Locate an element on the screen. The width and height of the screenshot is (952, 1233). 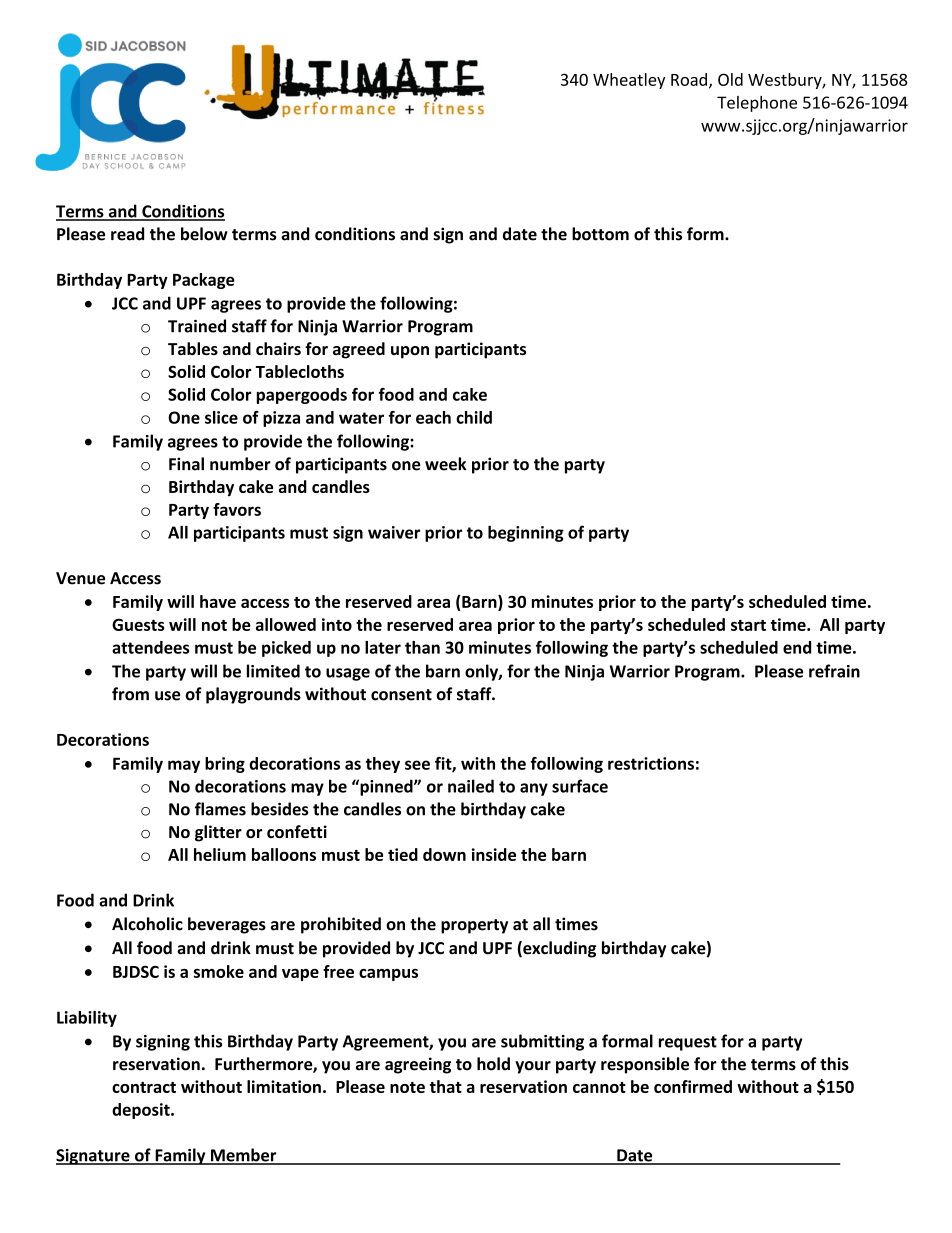
that is located at coordinates (446, 1086).
